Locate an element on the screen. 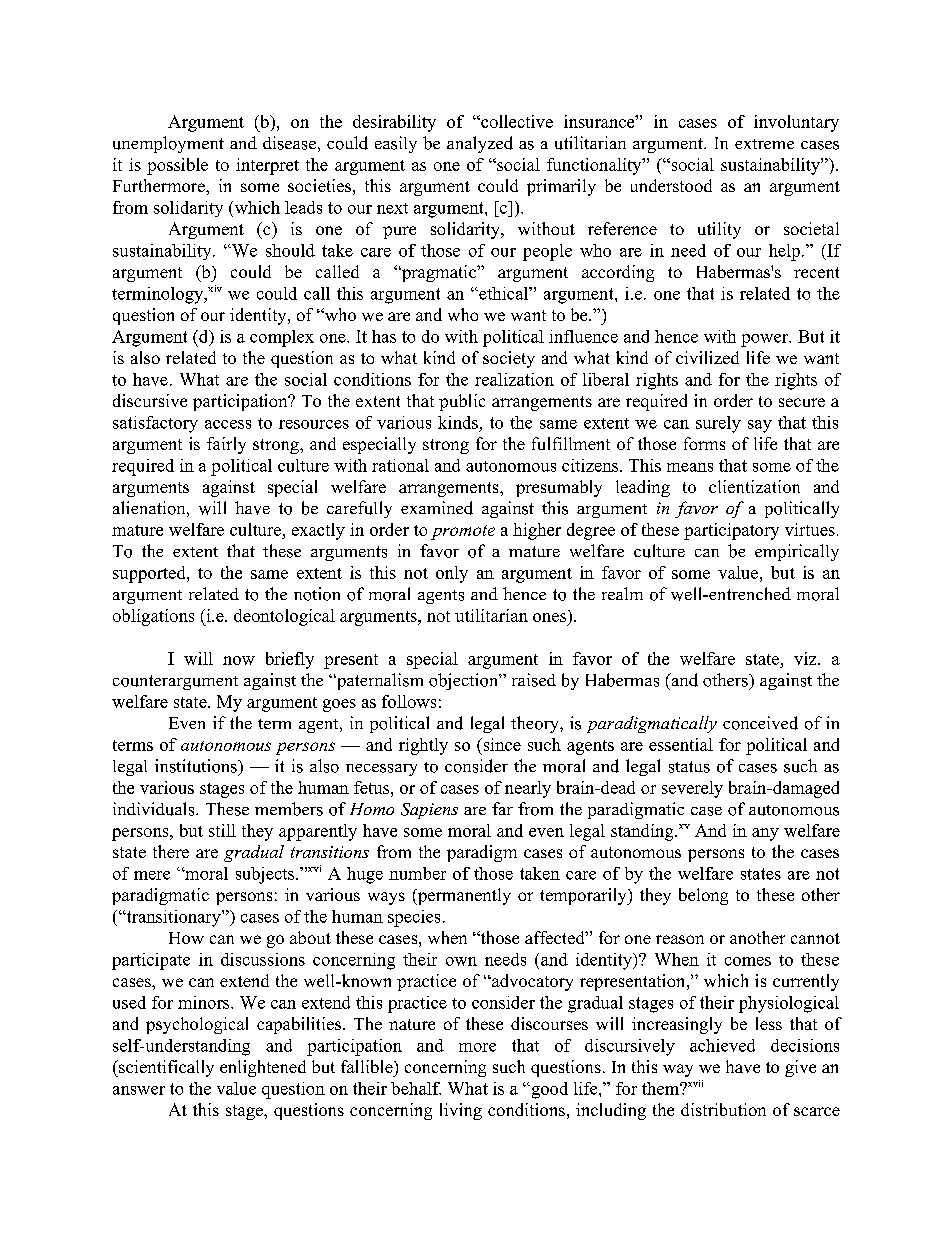  analyzed is located at coordinates (480, 144).
